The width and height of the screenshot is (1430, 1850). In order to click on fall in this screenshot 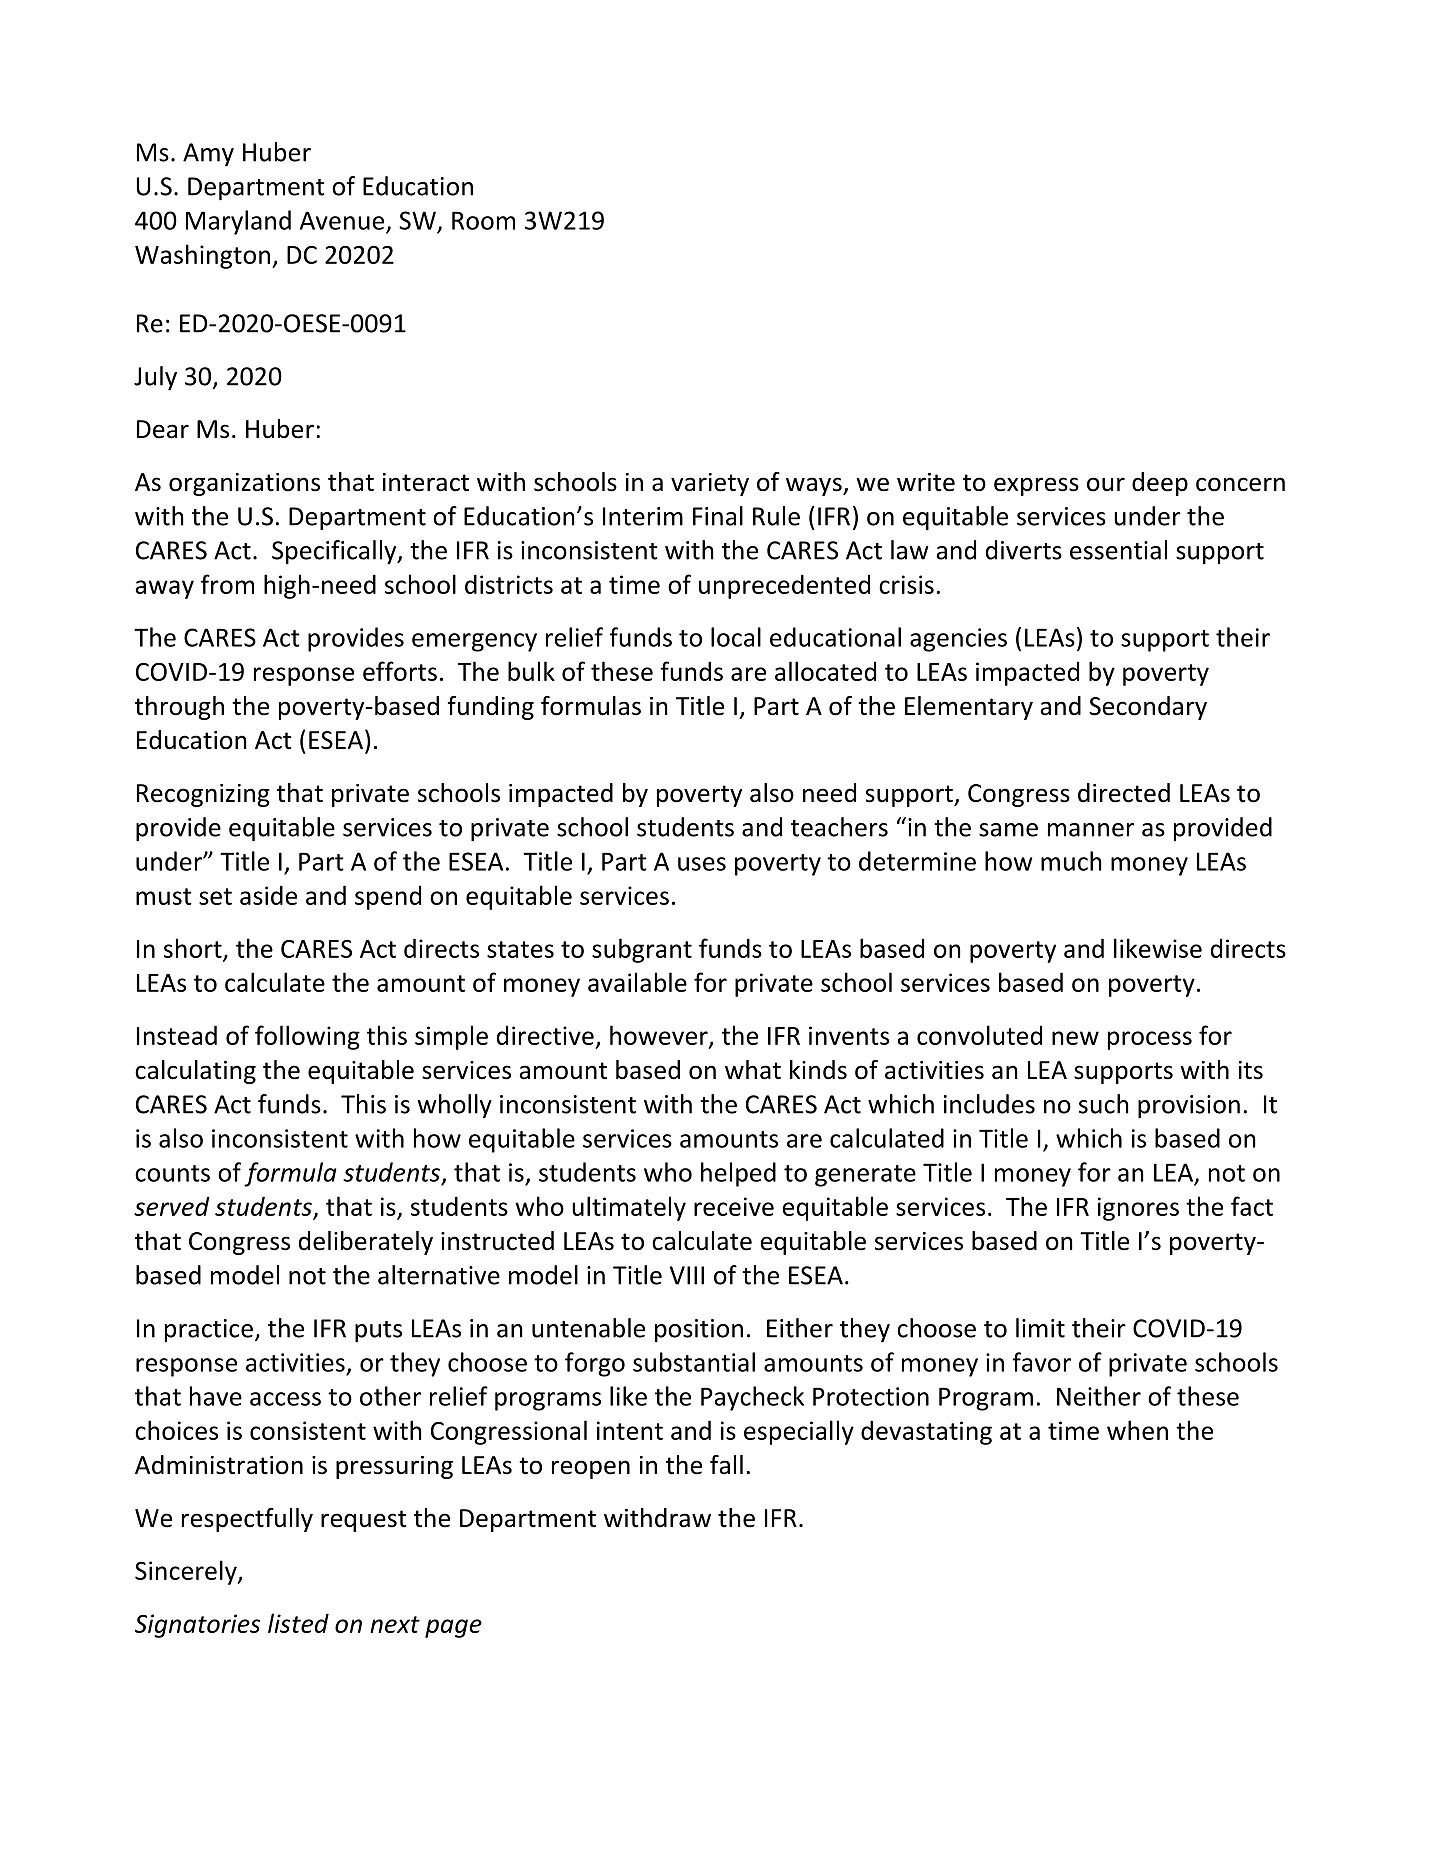, I will do `click(726, 1465)`.
